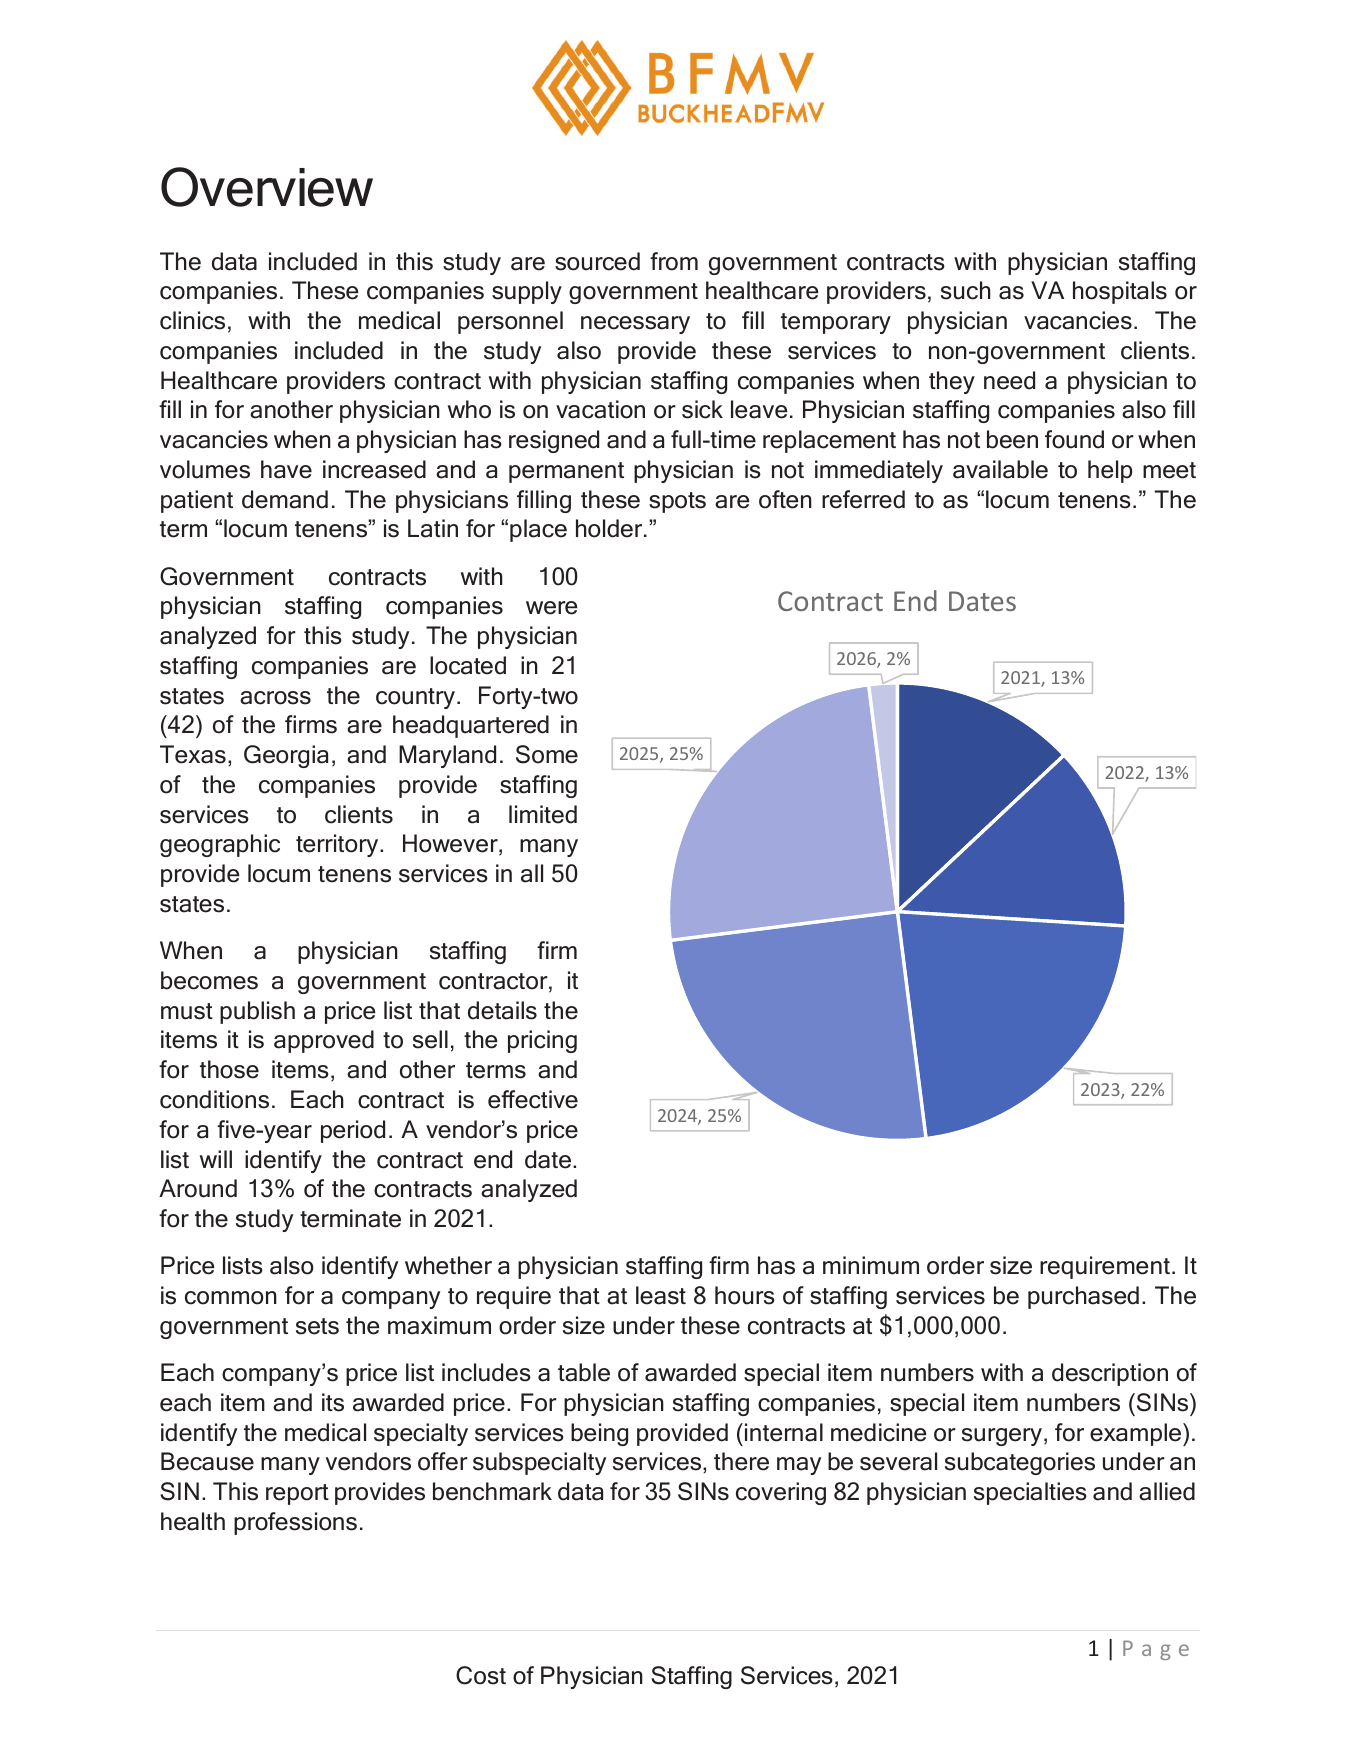 This screenshot has width=1356, height=1754. What do you see at coordinates (267, 187) in the screenshot?
I see `Overview` at bounding box center [267, 187].
